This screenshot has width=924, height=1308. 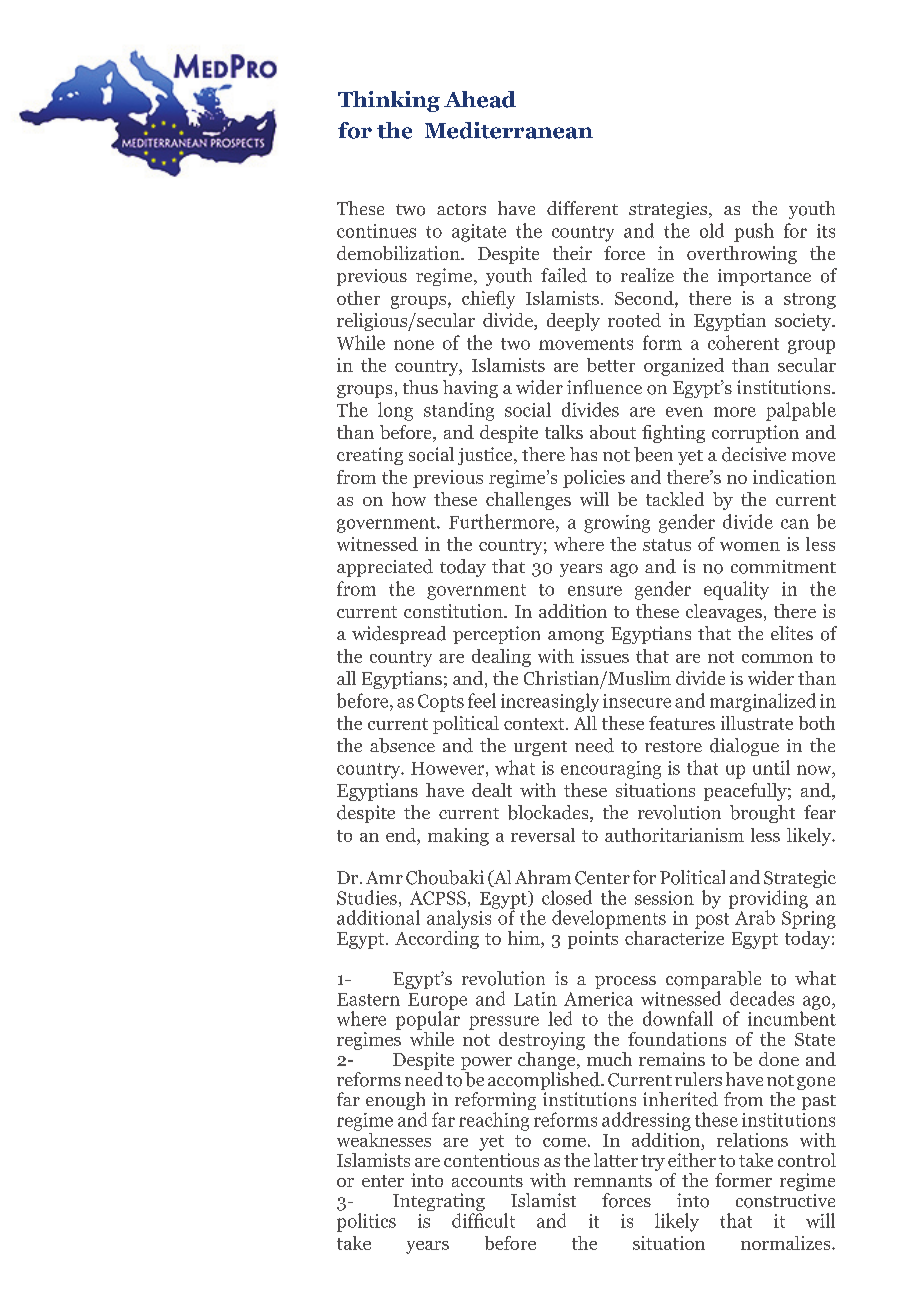 What do you see at coordinates (785, 1201) in the screenshot?
I see `constructive` at bounding box center [785, 1201].
